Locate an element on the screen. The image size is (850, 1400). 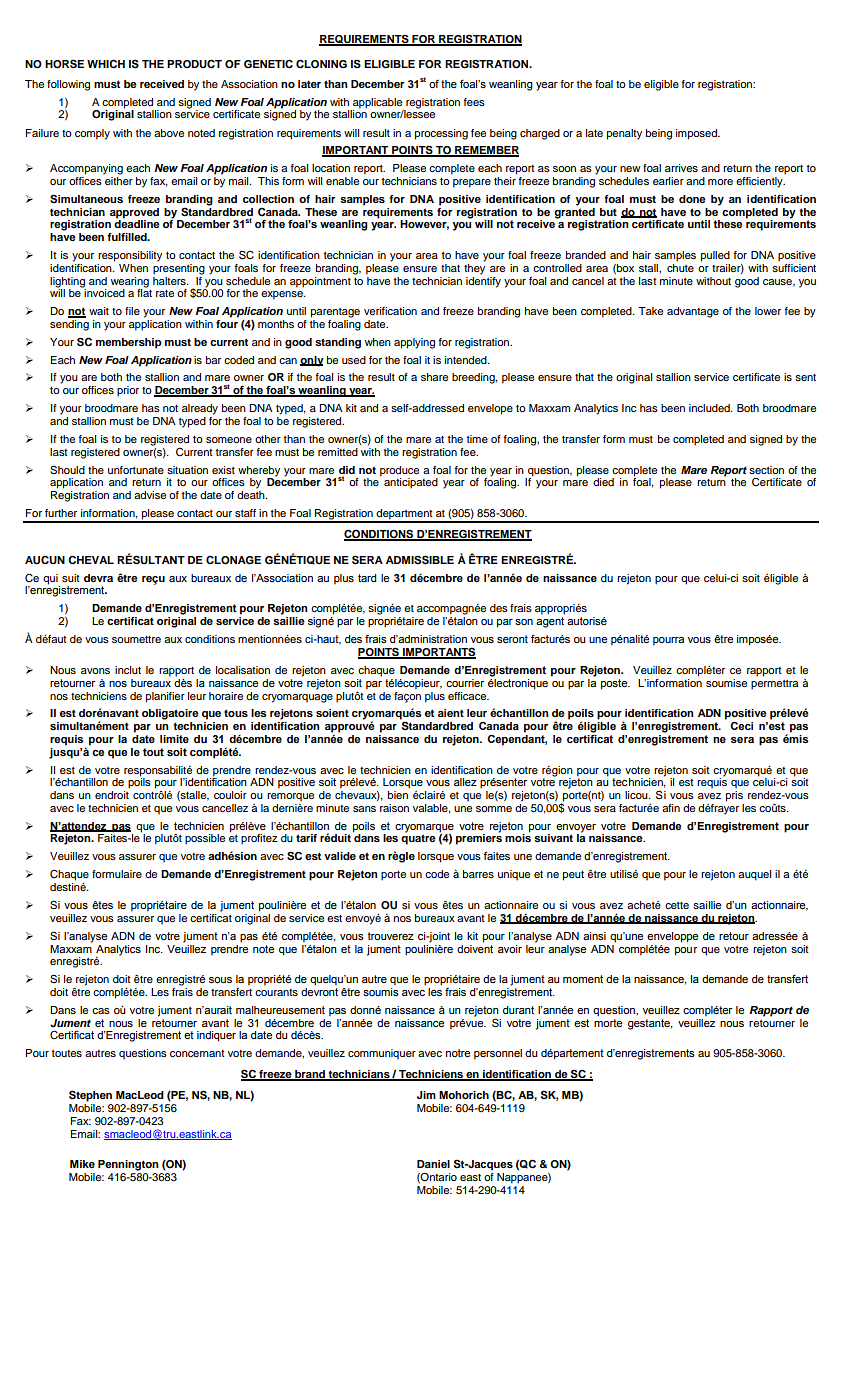
produce is located at coordinates (399, 471).
